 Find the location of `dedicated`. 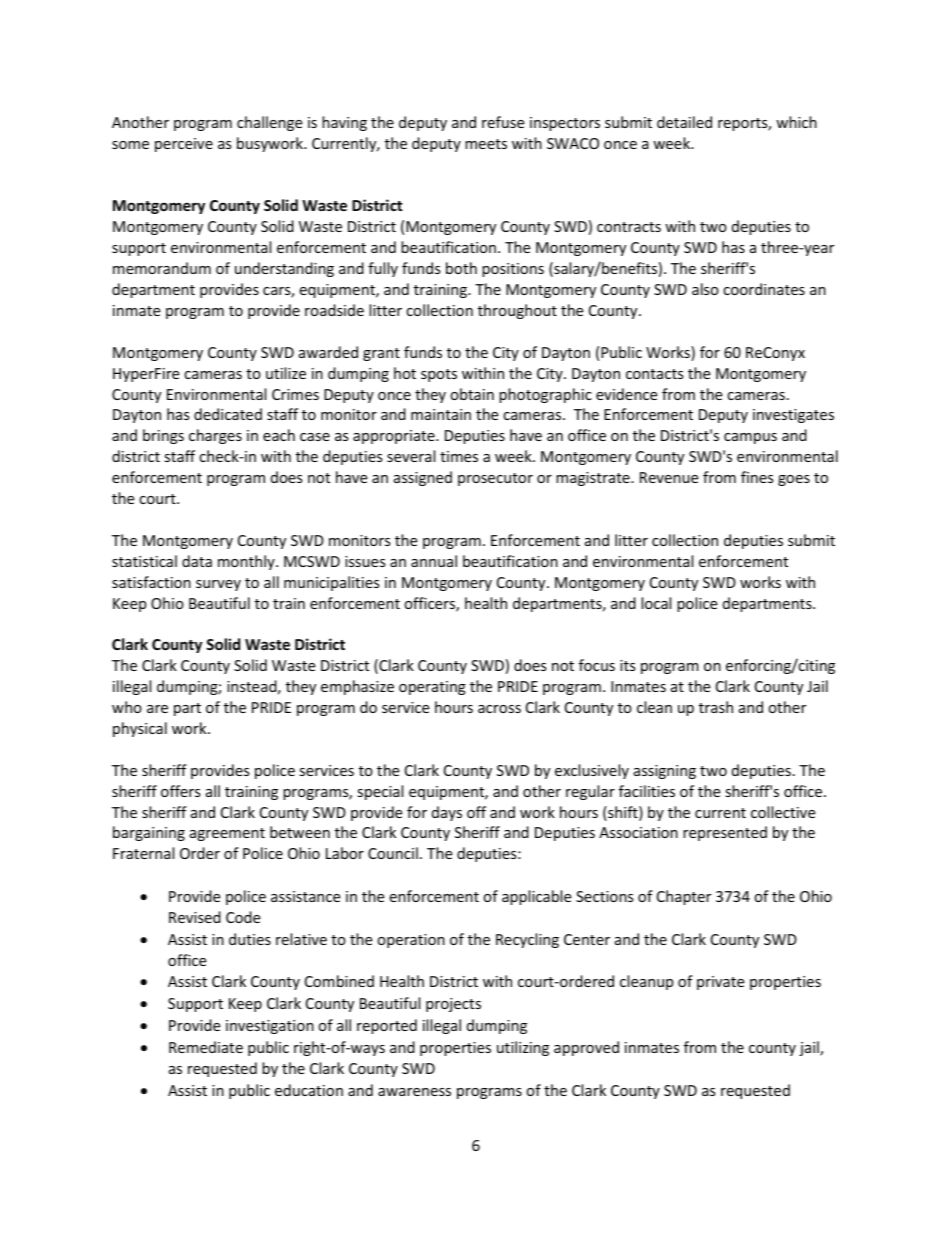

dedicated is located at coordinates (228, 414).
